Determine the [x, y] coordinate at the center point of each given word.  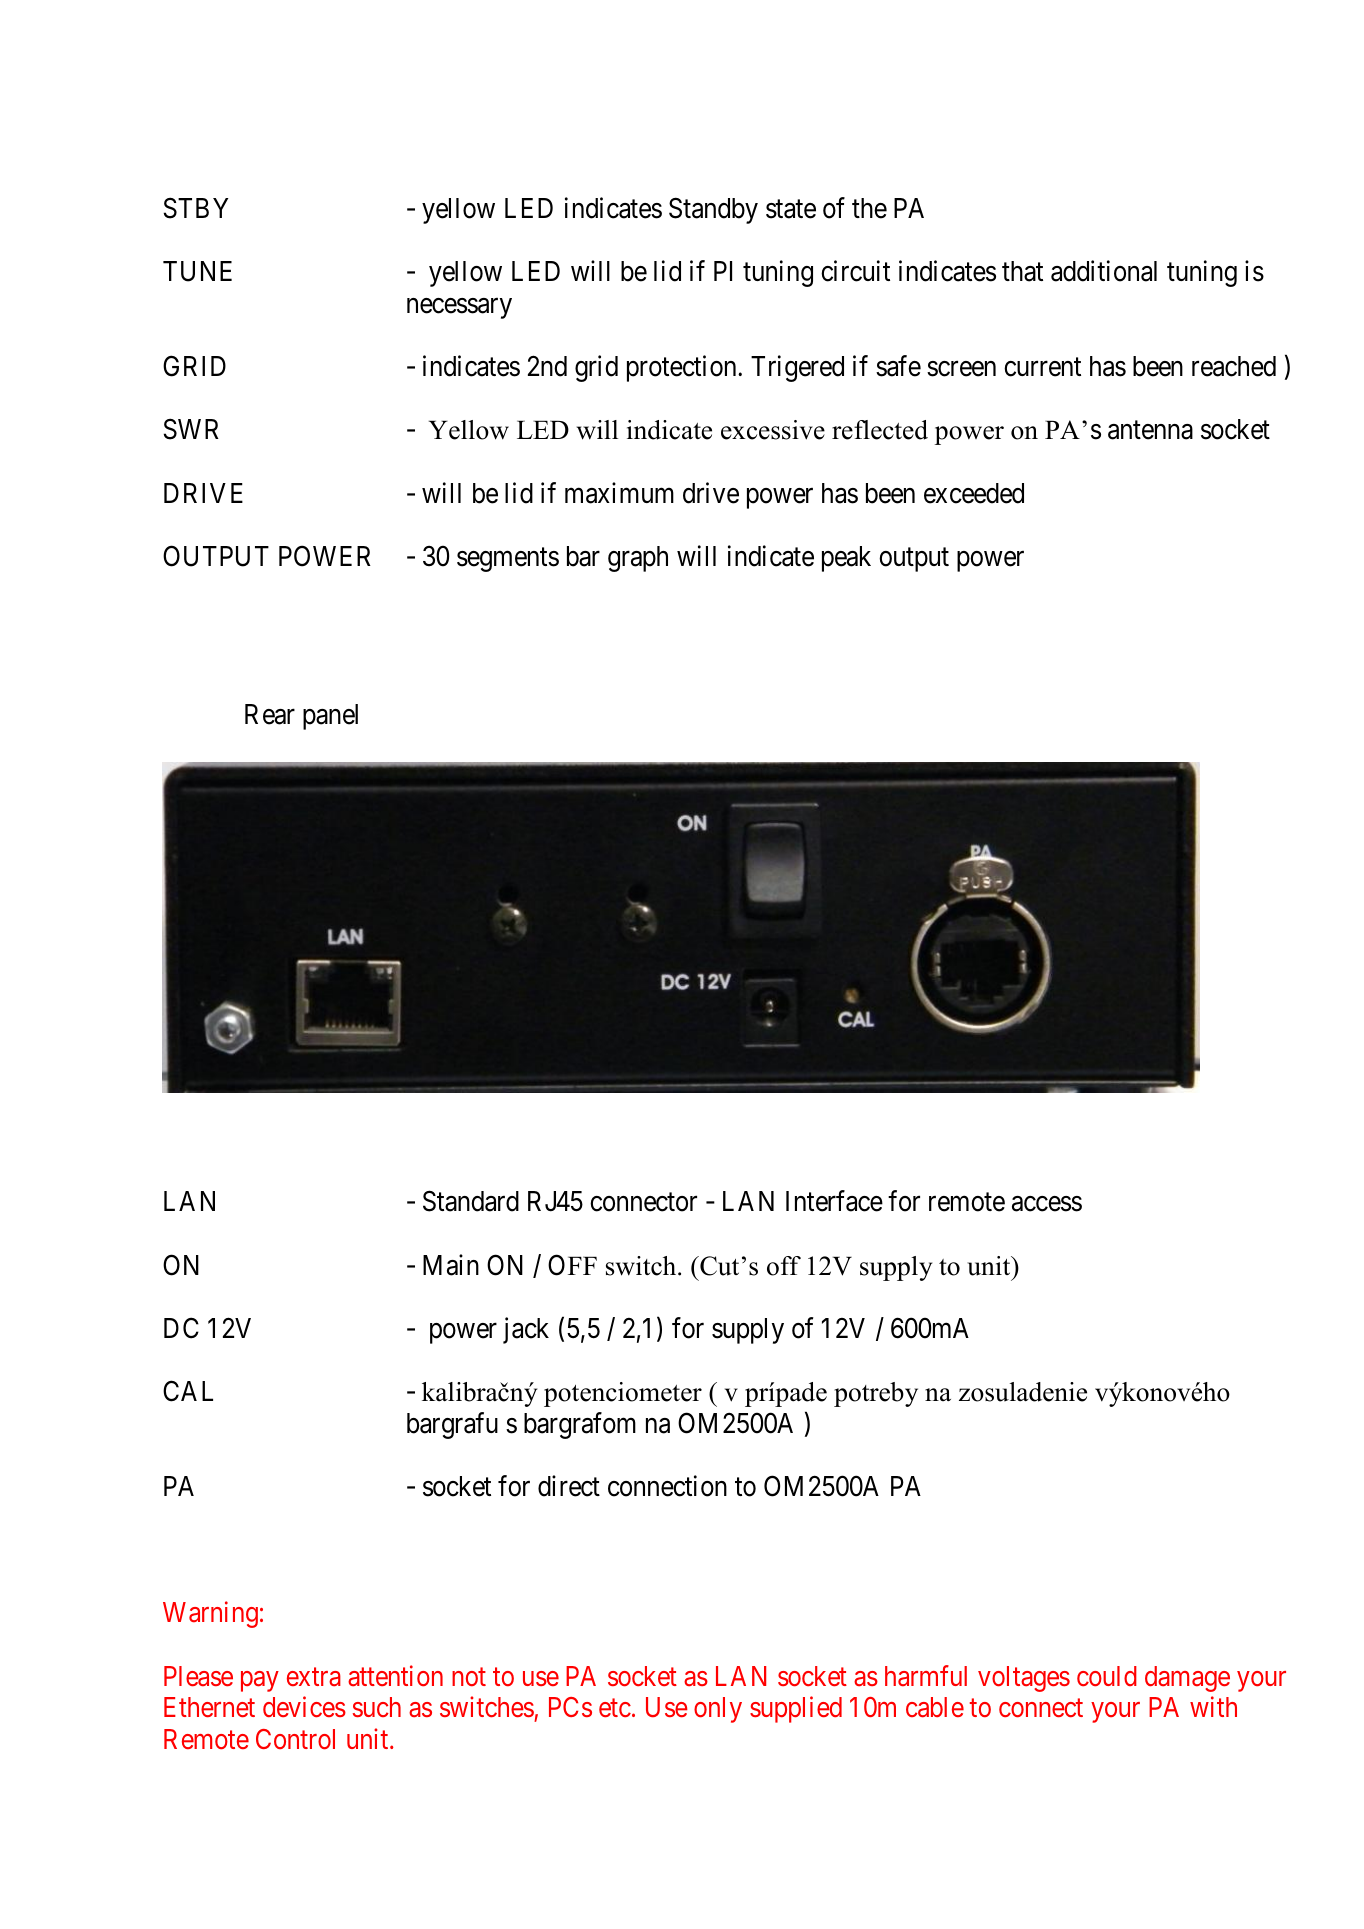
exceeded [974, 493]
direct [569, 1486]
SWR [191, 429]
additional [1104, 271]
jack [526, 1330]
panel [330, 717]
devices [304, 1707]
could [1107, 1676]
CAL [188, 1391]
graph [638, 559]
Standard [471, 1201]
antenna [1150, 431]
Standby [713, 210]
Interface [834, 1201]
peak [846, 559]
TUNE [197, 271]
